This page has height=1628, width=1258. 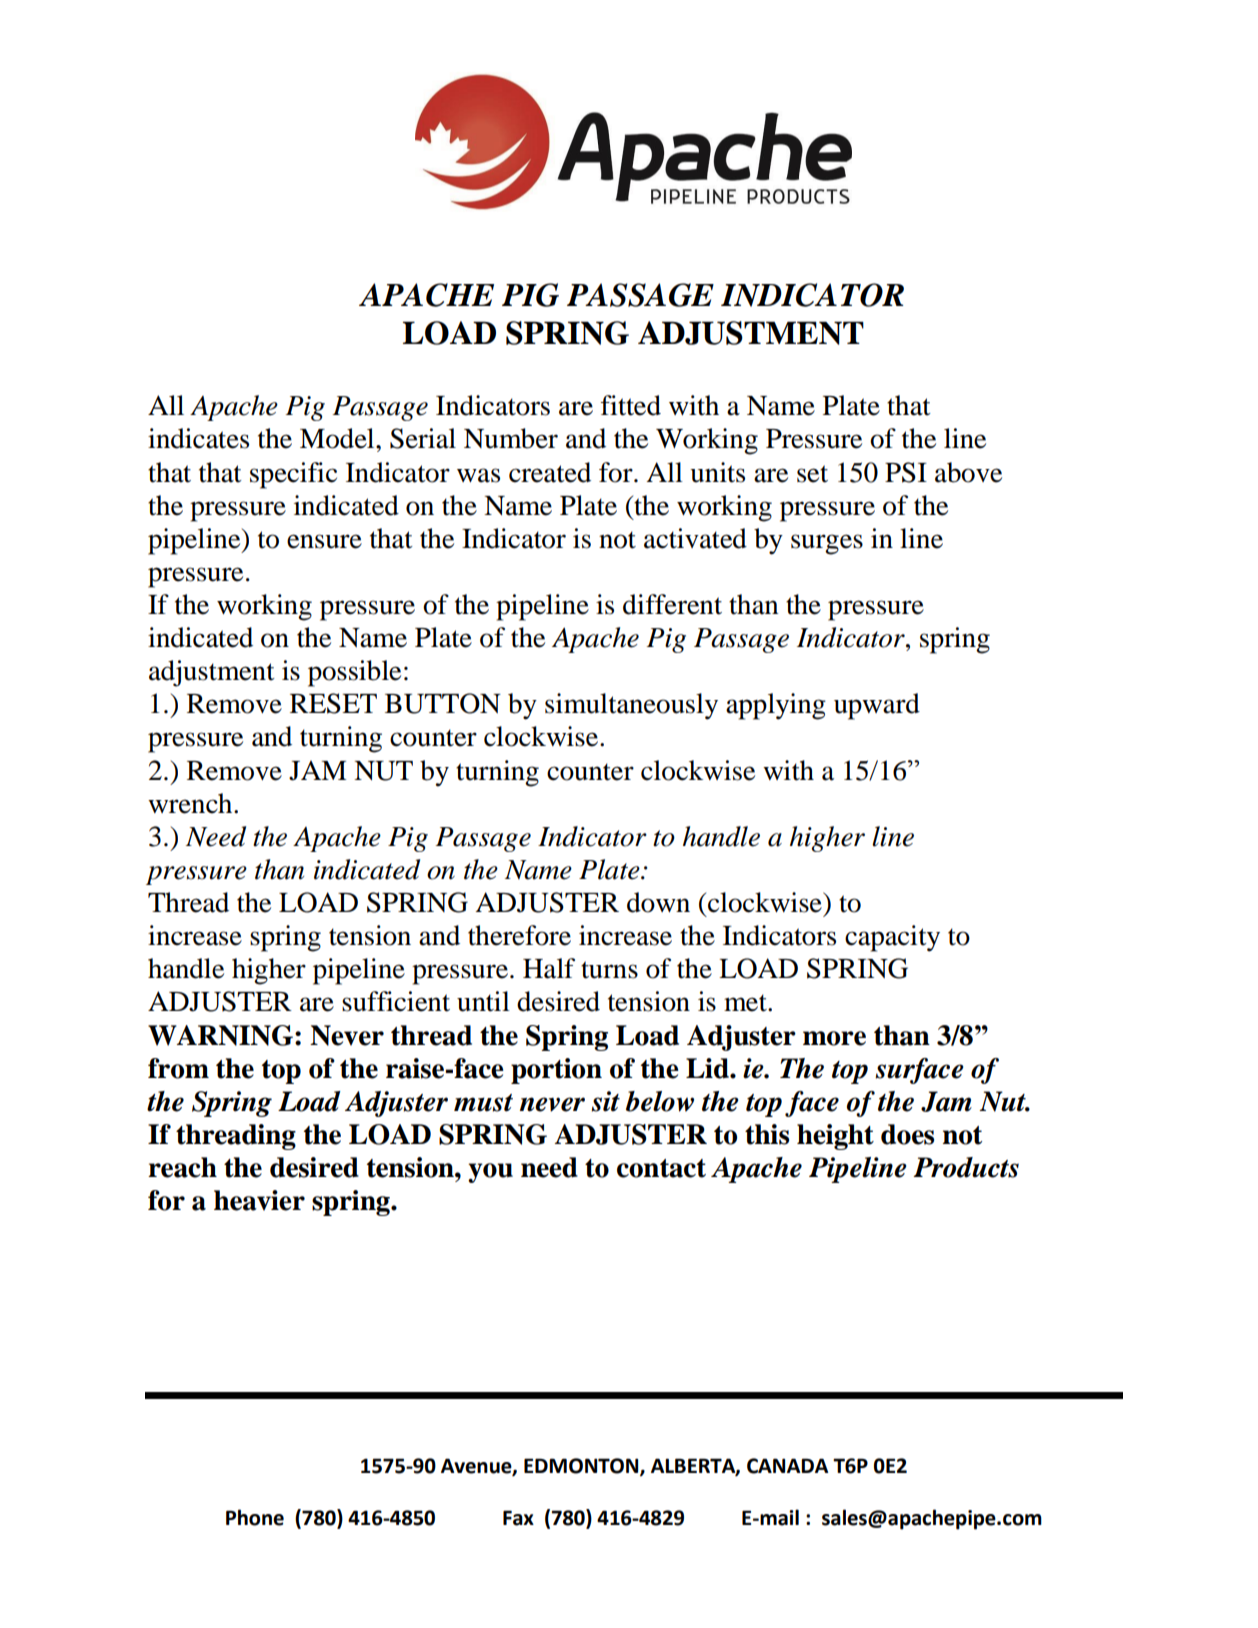 I want to click on specific, so click(x=293, y=475).
